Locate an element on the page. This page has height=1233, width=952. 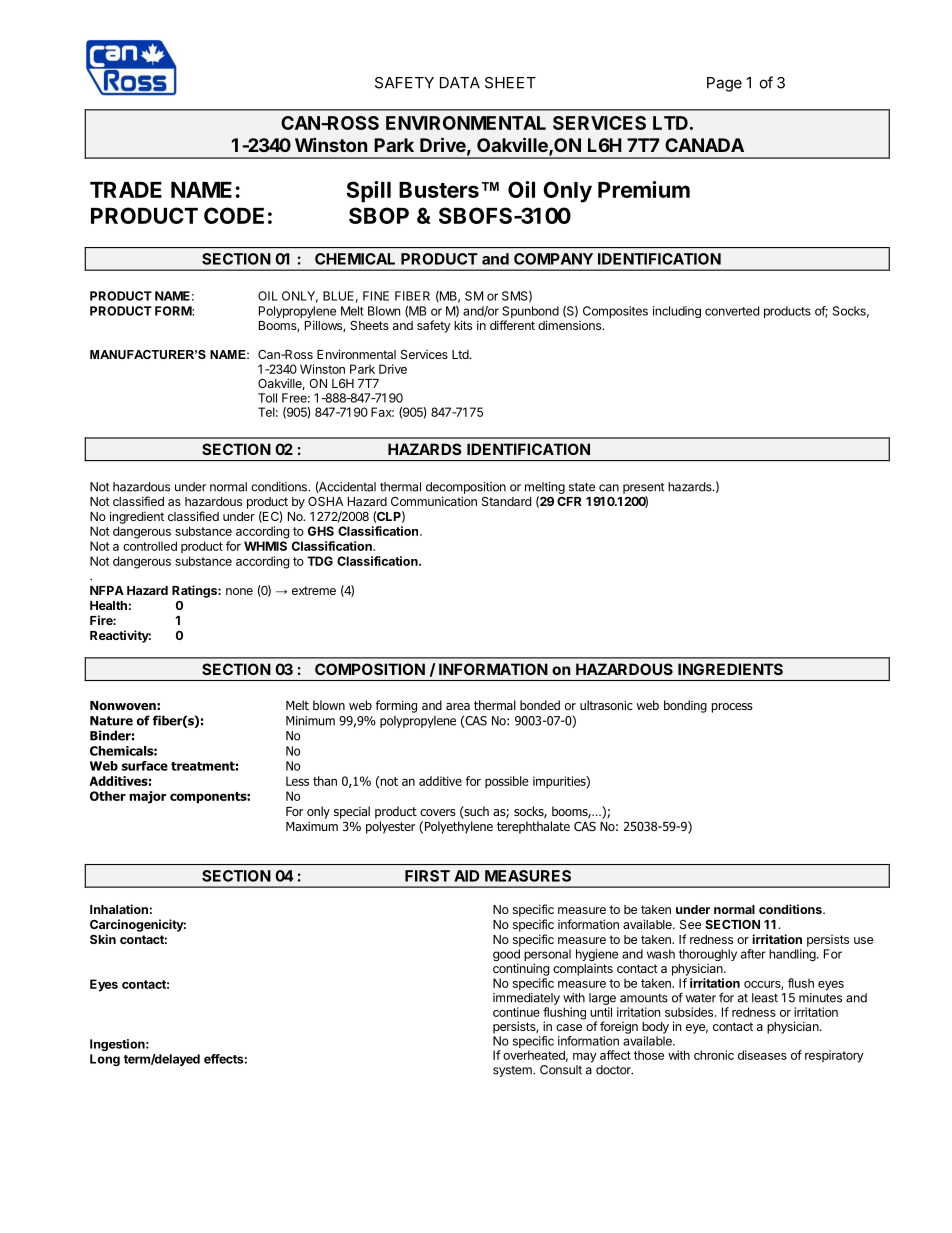
Long is located at coordinates (105, 1060).
